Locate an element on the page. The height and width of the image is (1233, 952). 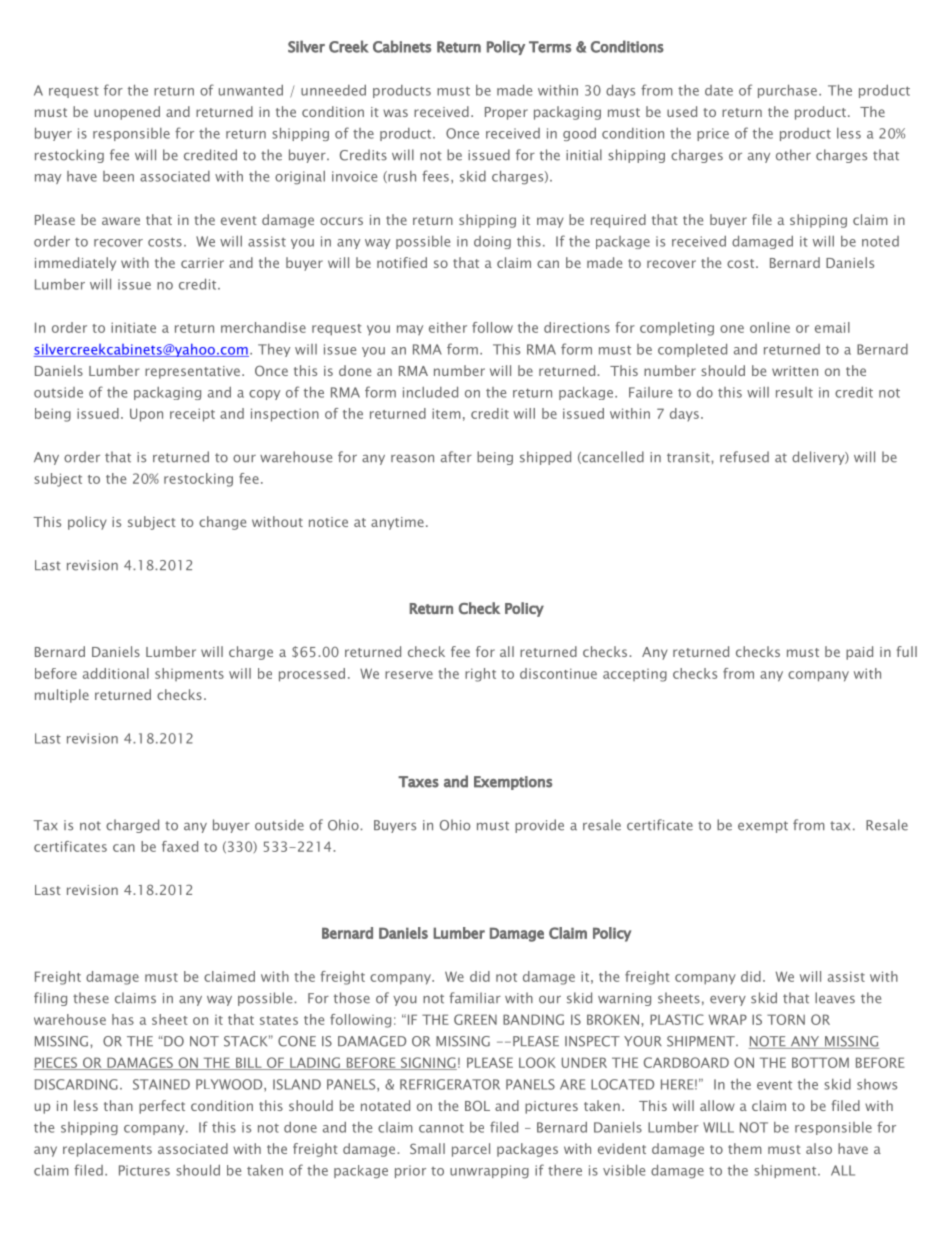
leaves is located at coordinates (835, 998).
